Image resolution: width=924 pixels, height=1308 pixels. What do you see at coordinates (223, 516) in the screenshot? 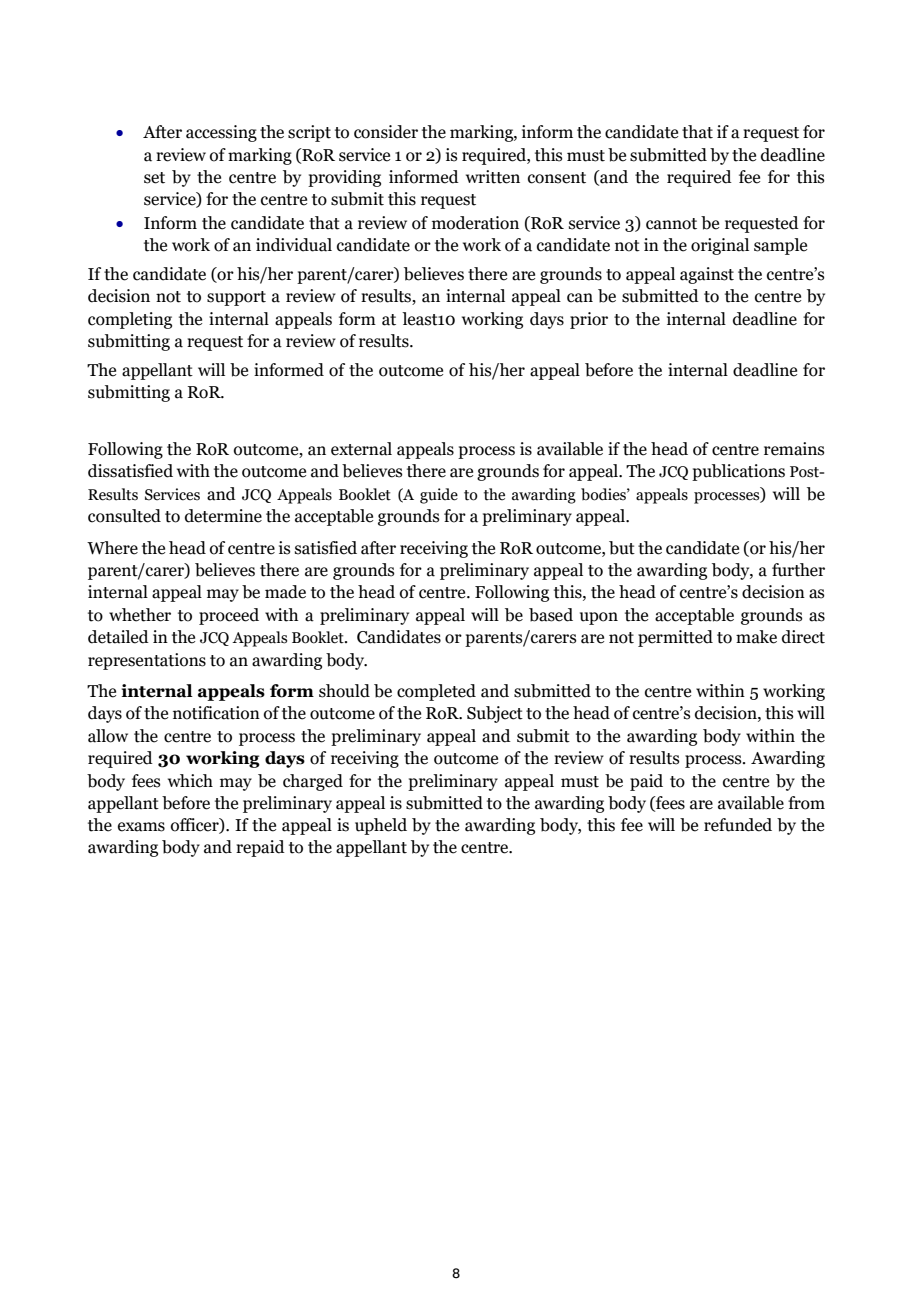
I see `determine` at bounding box center [223, 516].
